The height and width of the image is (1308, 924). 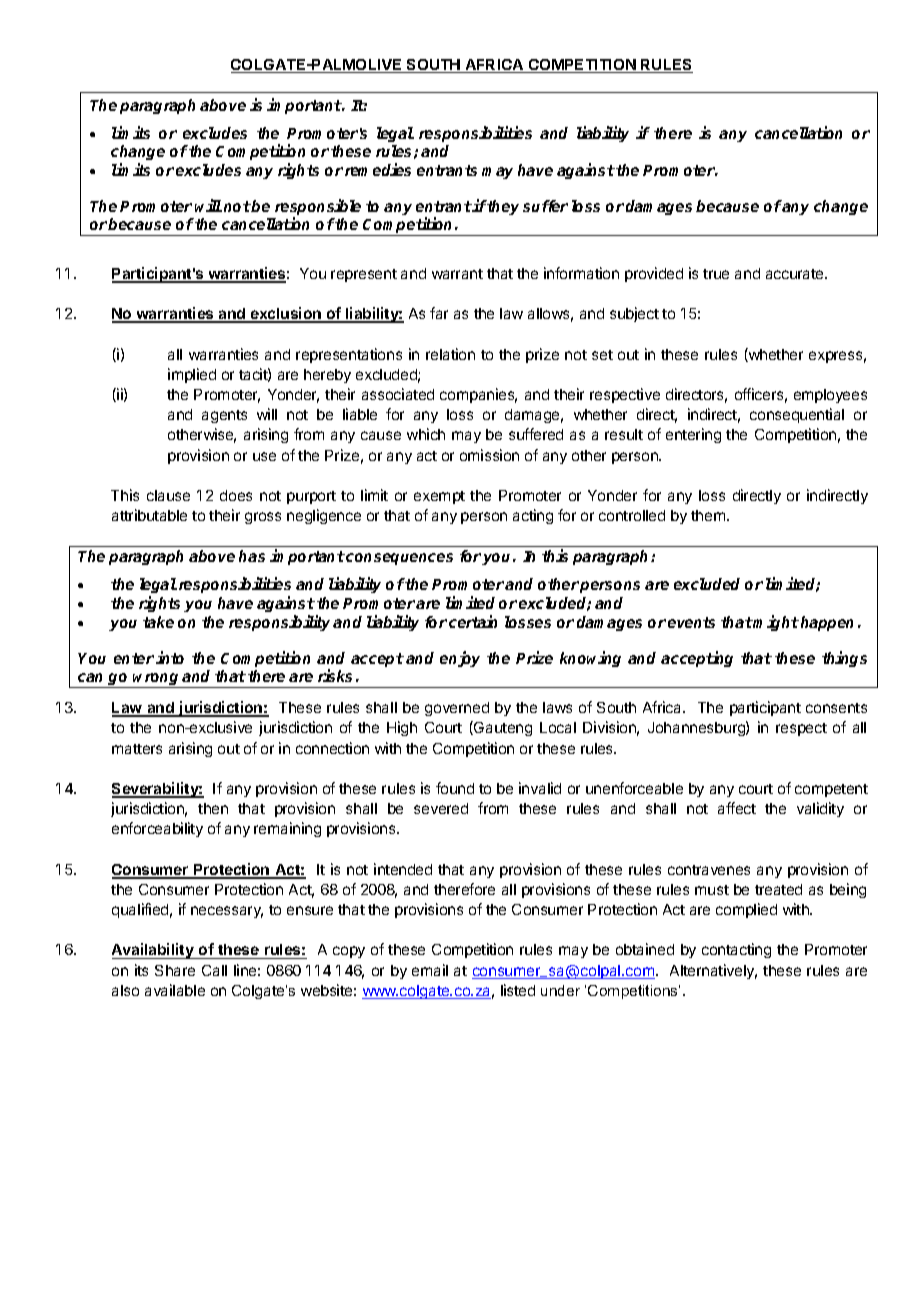 I want to click on relation, so click(x=450, y=354).
